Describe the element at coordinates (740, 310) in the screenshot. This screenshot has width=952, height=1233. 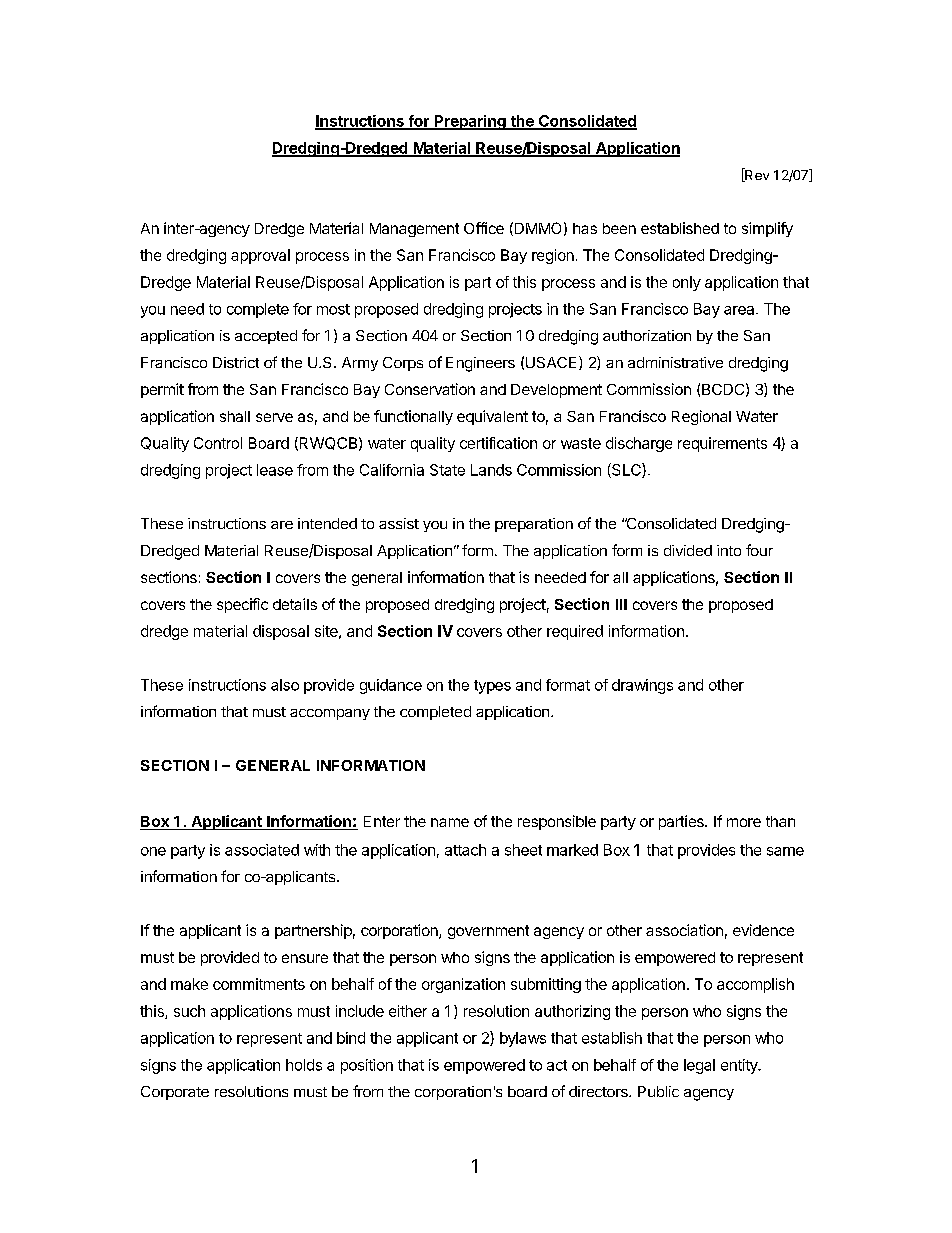
I see `area` at that location.
